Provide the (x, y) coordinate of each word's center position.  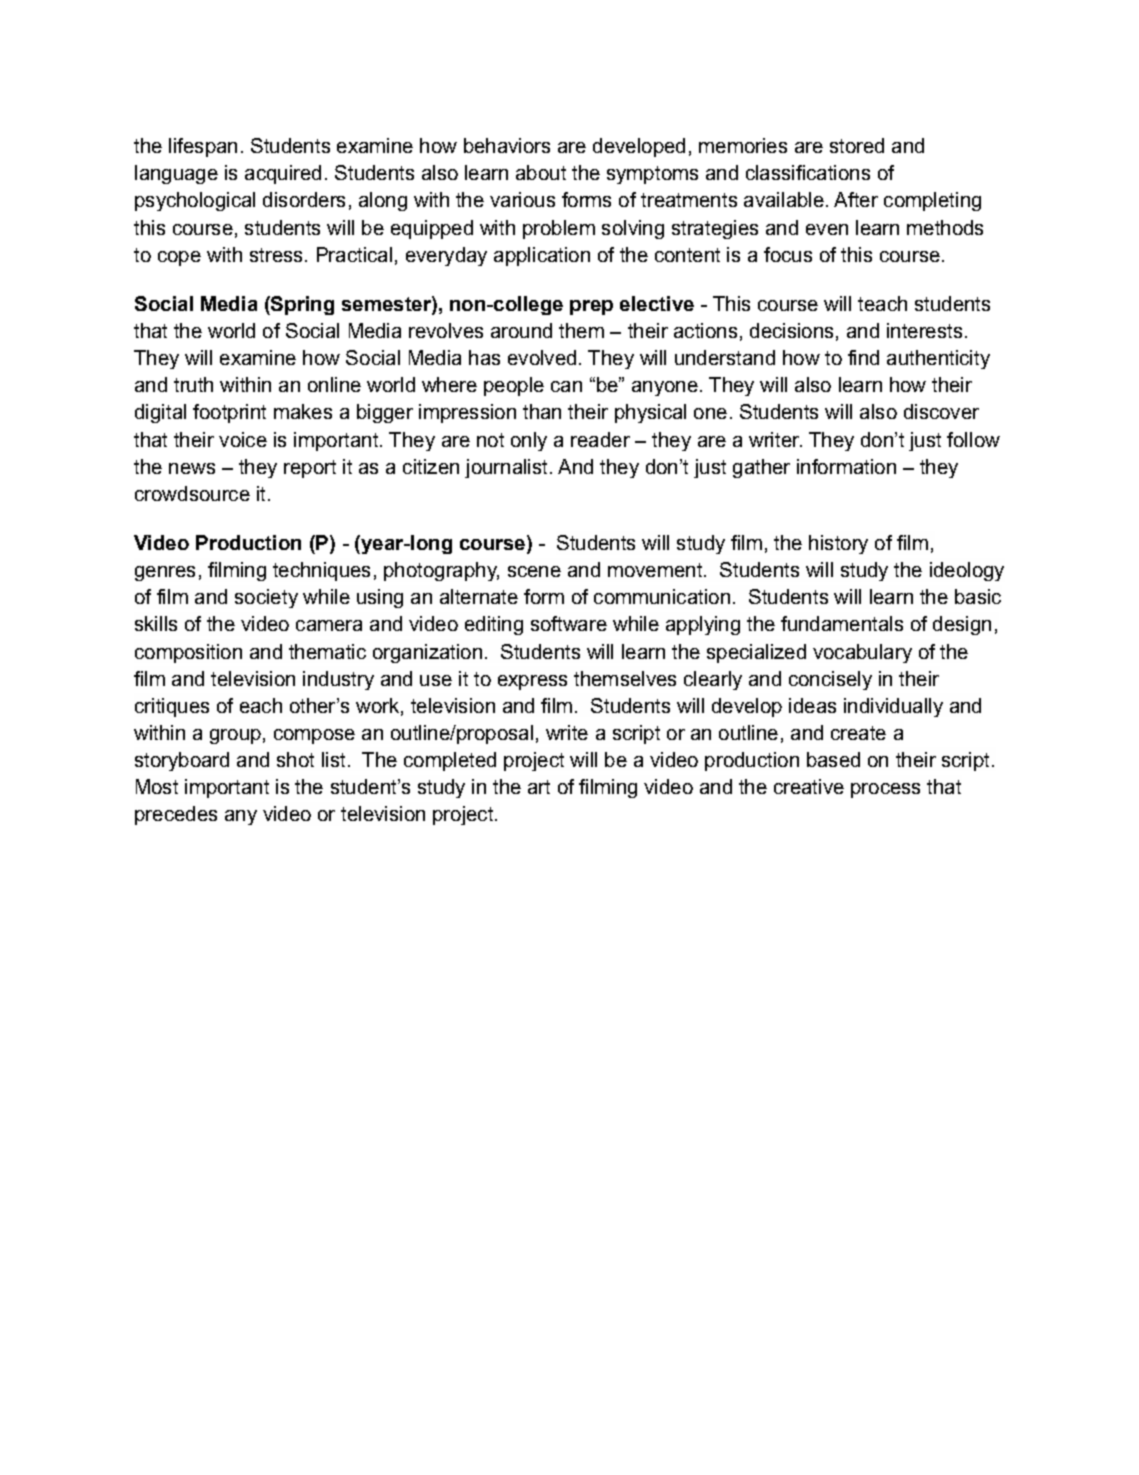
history (838, 544)
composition (188, 653)
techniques (321, 571)
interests (924, 330)
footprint (229, 413)
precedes (176, 815)
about (541, 172)
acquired (283, 174)
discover (941, 411)
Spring (301, 305)
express (532, 682)
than (542, 411)
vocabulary (862, 653)
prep (591, 307)
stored (857, 145)
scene (534, 571)
